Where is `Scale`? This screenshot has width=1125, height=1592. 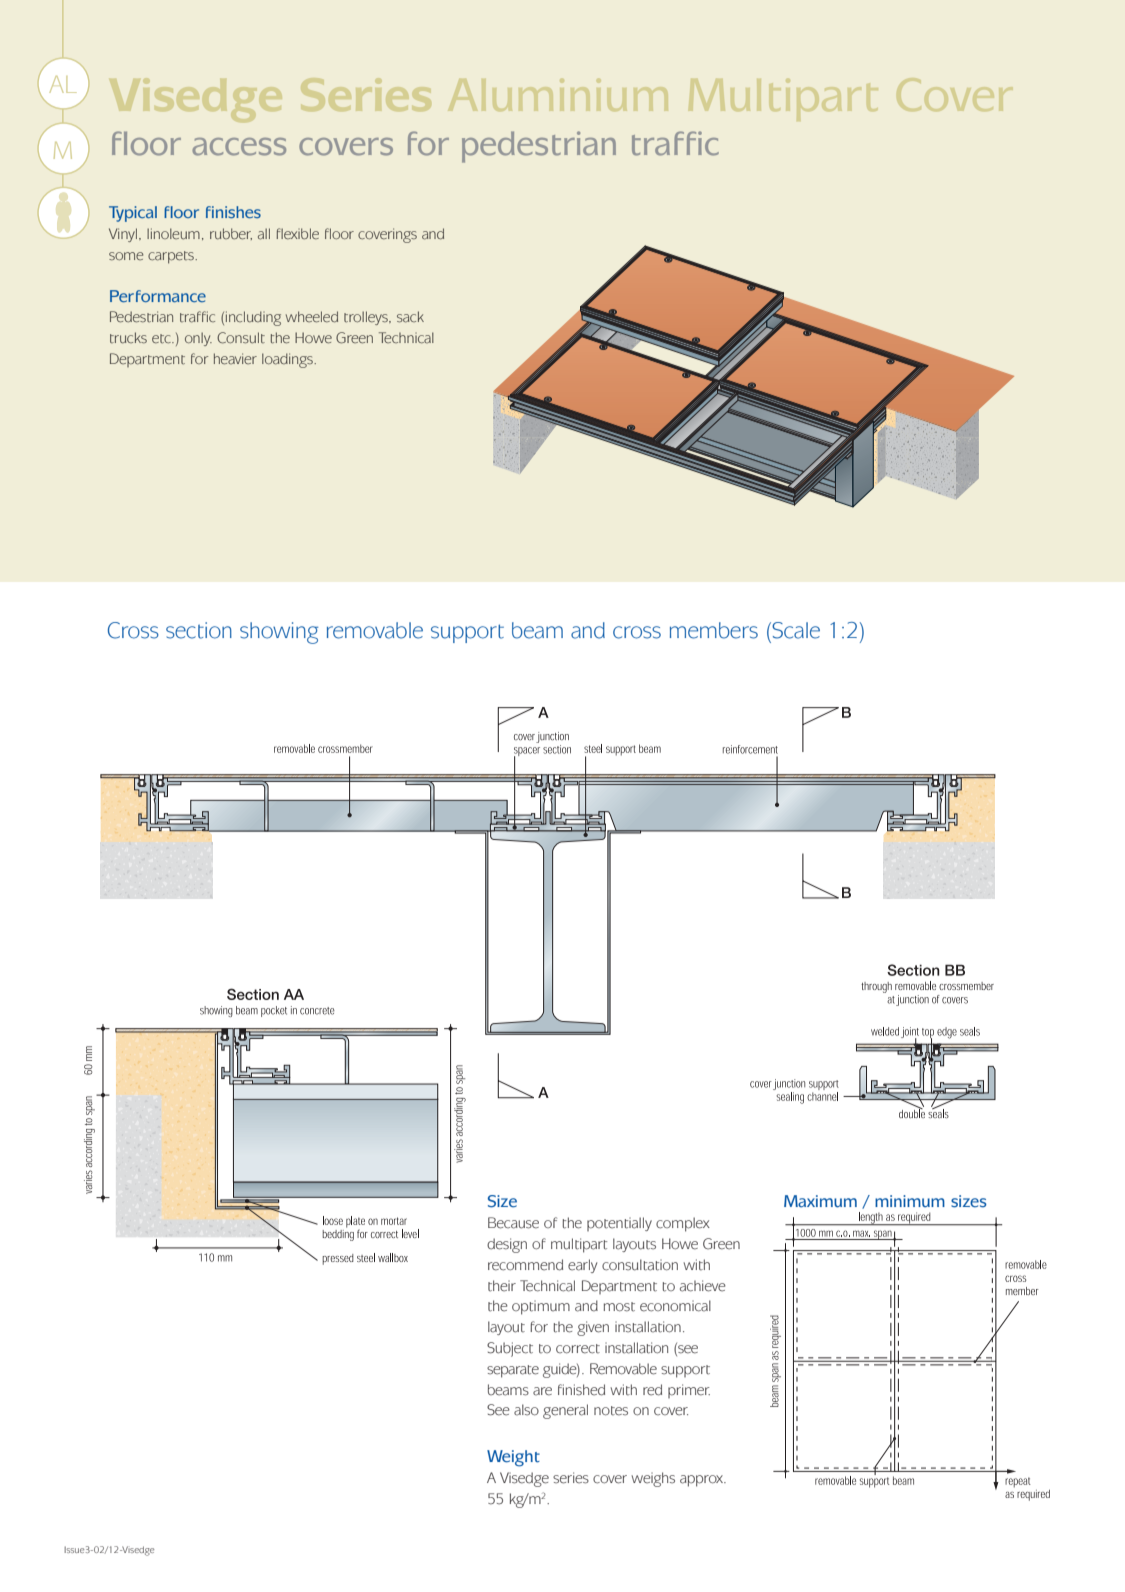
Scale is located at coordinates (796, 630).
